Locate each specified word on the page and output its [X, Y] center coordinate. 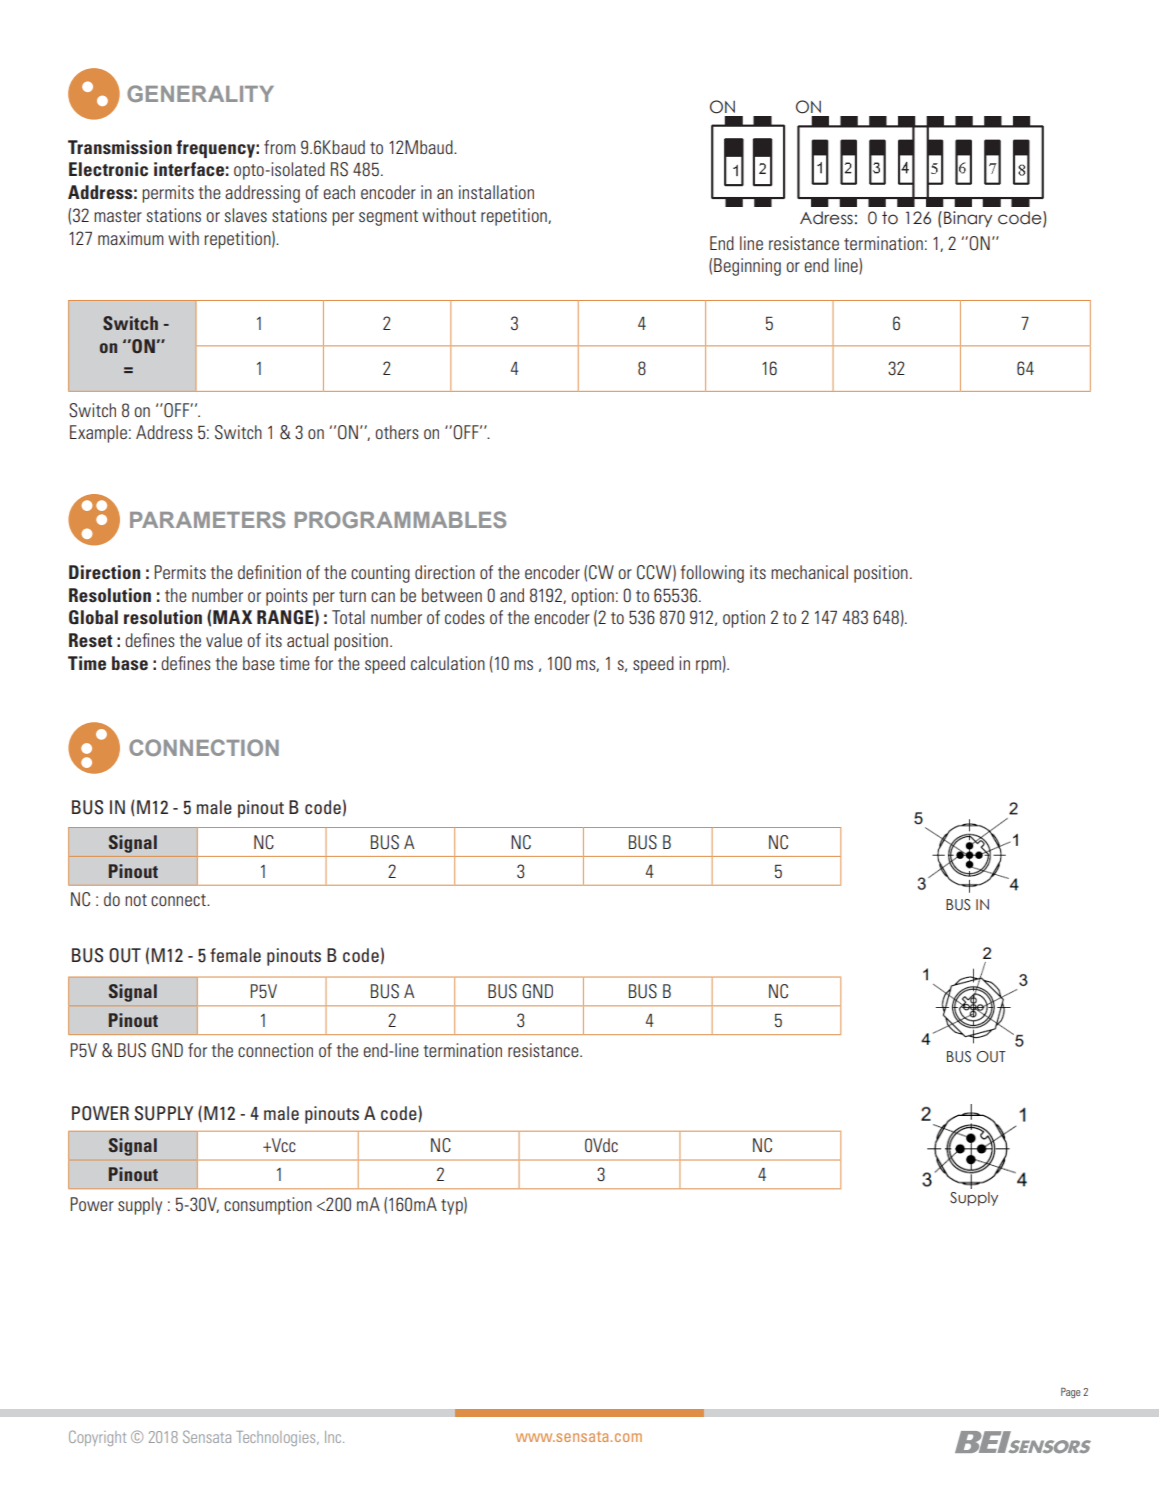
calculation [448, 663]
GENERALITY [200, 93]
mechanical [809, 572]
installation [496, 192]
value [224, 640]
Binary [968, 219]
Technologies [277, 1438]
